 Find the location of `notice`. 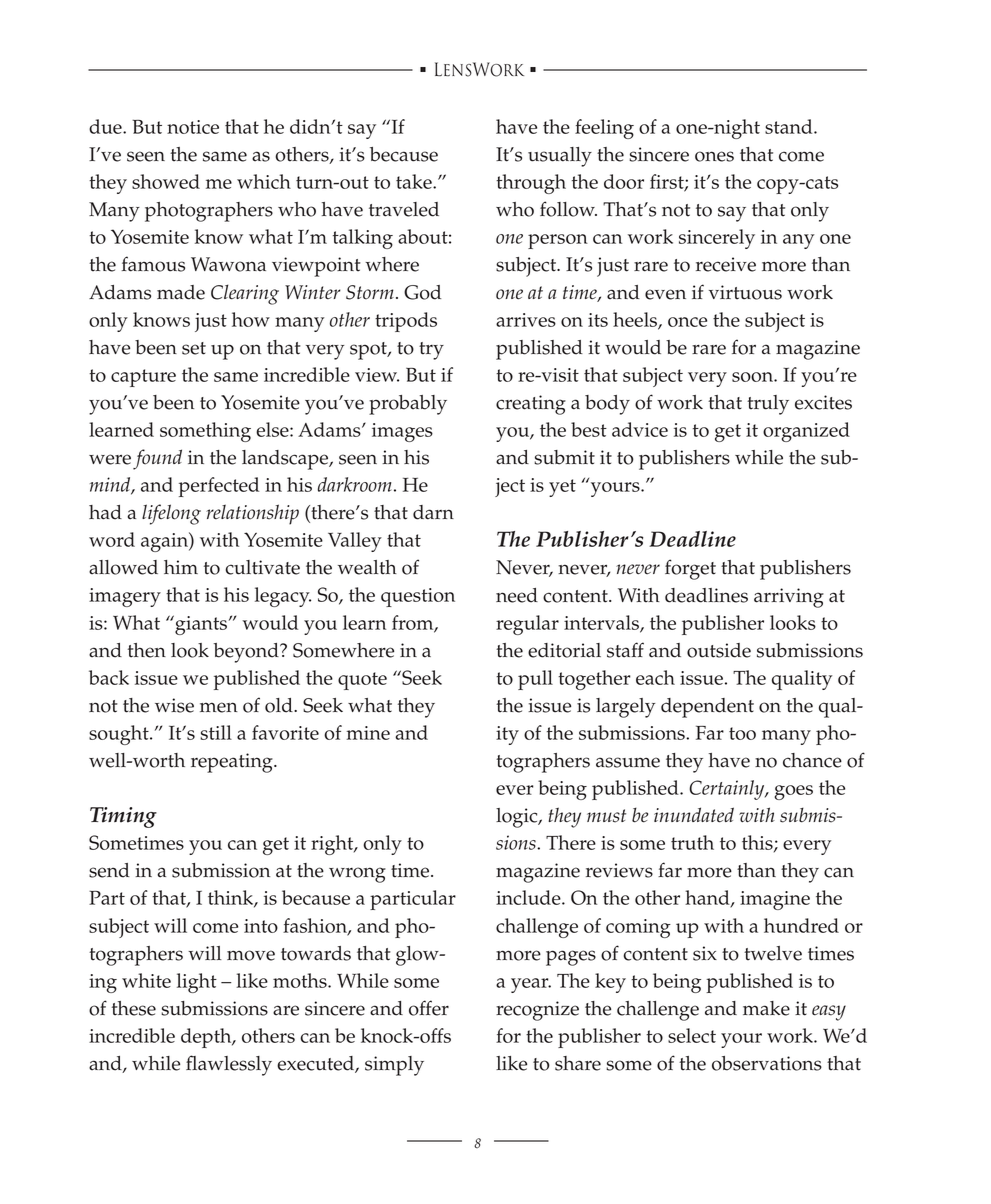

notice is located at coordinates (193, 127).
